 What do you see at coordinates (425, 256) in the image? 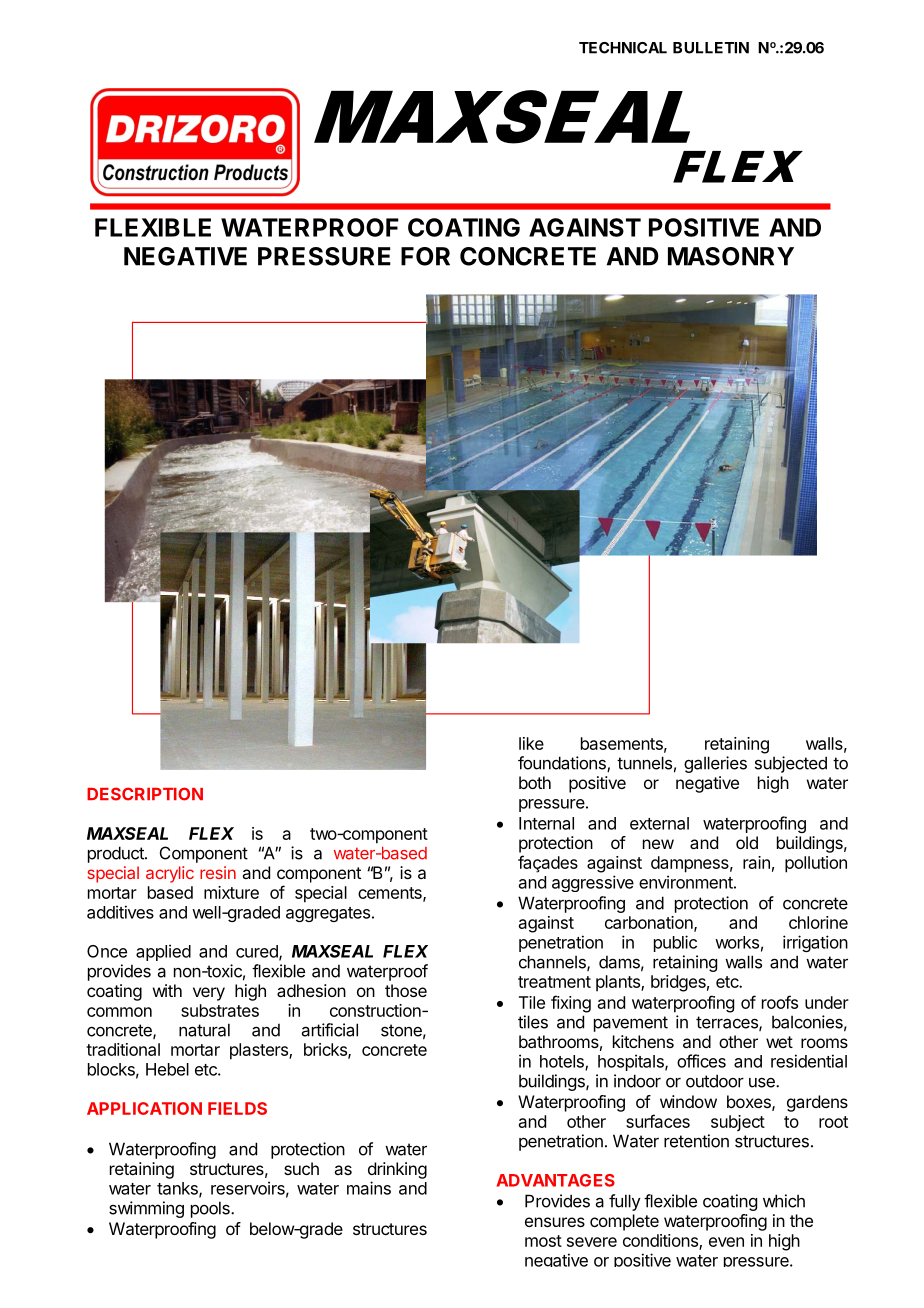
I see `FOR` at bounding box center [425, 256].
